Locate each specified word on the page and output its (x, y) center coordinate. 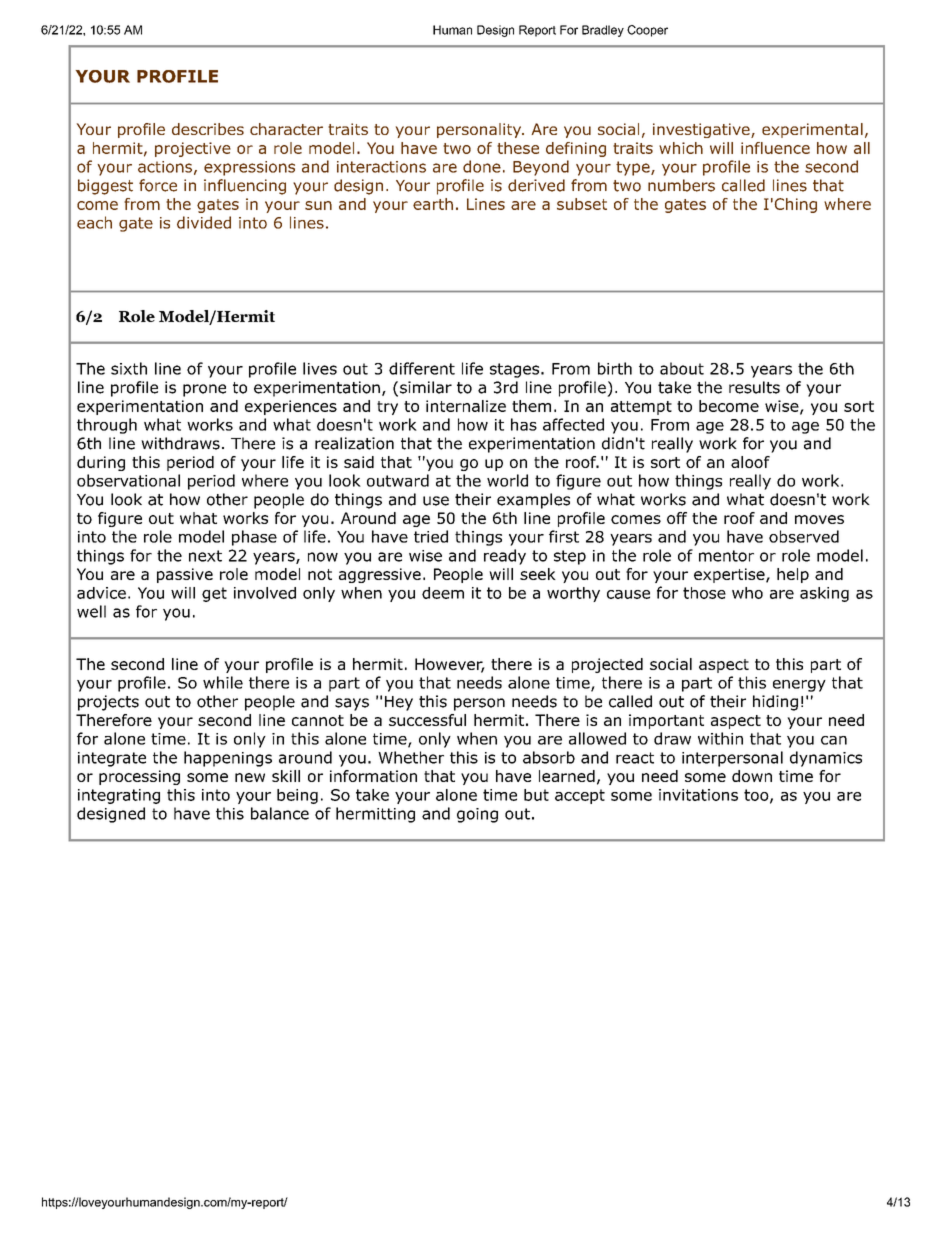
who (747, 593)
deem (443, 593)
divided (204, 222)
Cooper (647, 31)
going (477, 815)
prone (204, 390)
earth (433, 204)
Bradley (603, 31)
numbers (681, 185)
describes (208, 129)
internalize (466, 406)
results (754, 387)
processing (139, 777)
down (752, 776)
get (214, 594)
